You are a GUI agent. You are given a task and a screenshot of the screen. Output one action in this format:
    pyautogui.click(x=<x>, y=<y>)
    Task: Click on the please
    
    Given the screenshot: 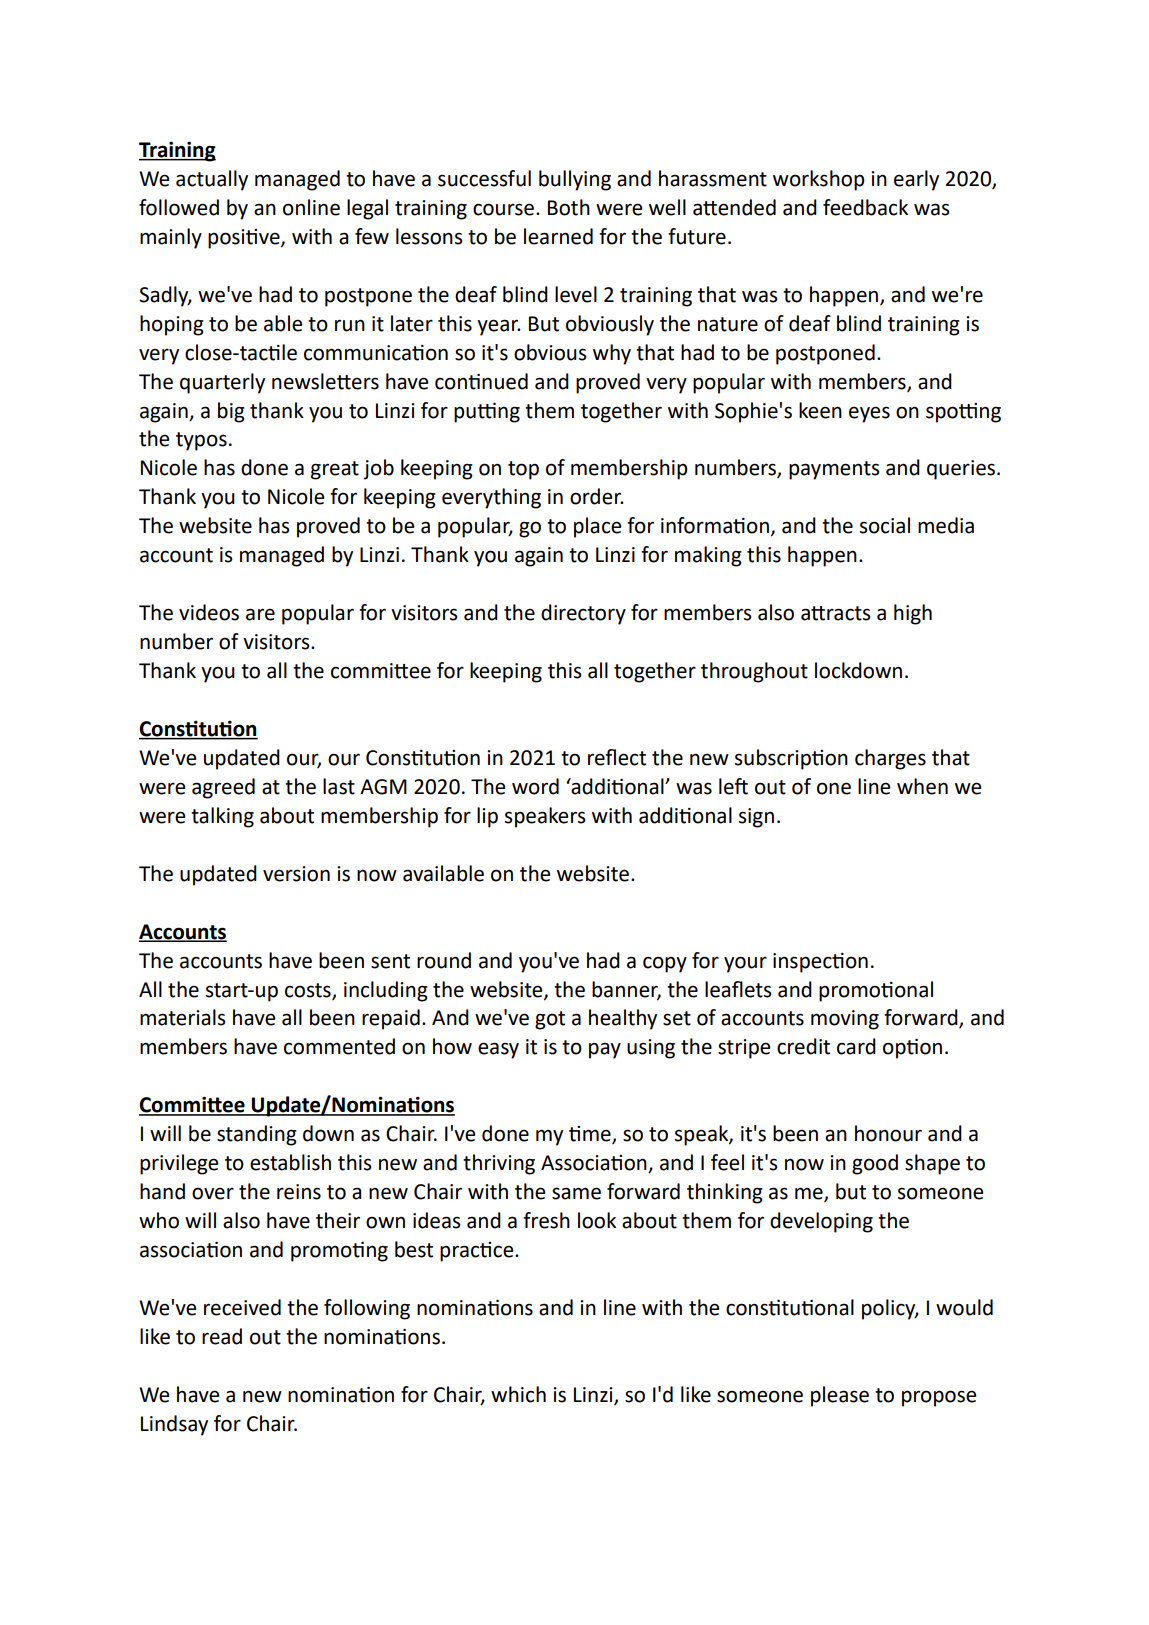 What is the action you would take?
    pyautogui.click(x=840, y=1396)
